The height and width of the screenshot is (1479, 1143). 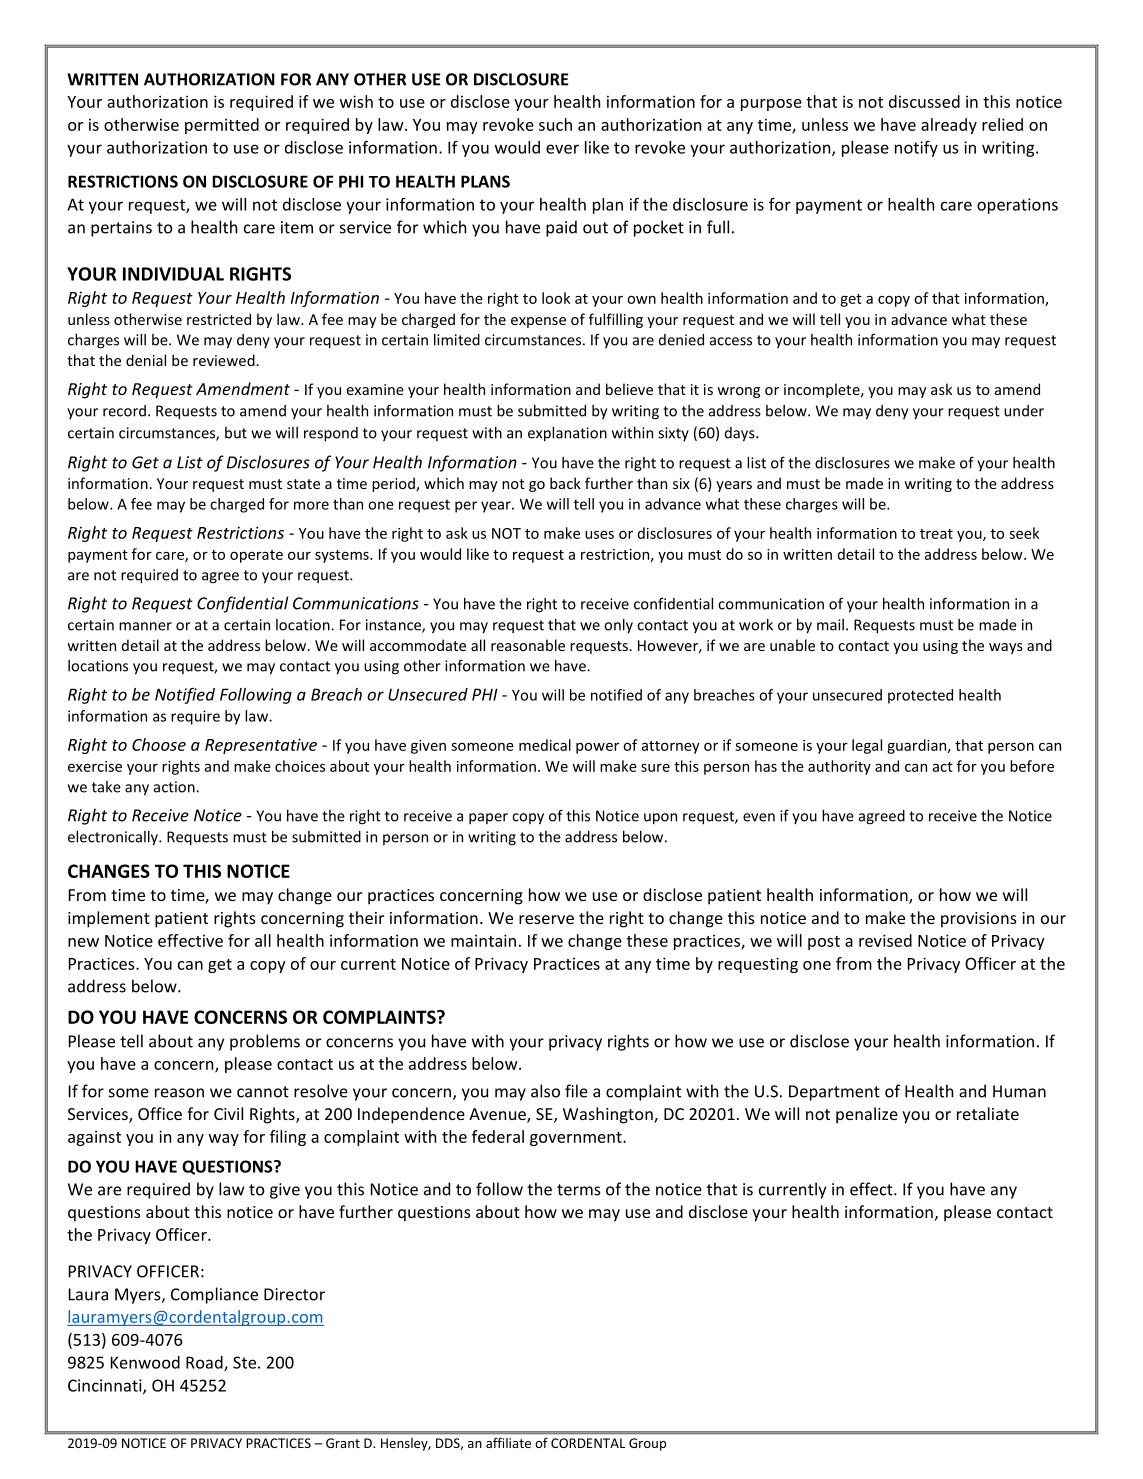 What do you see at coordinates (222, 126) in the screenshot?
I see `permitted` at bounding box center [222, 126].
